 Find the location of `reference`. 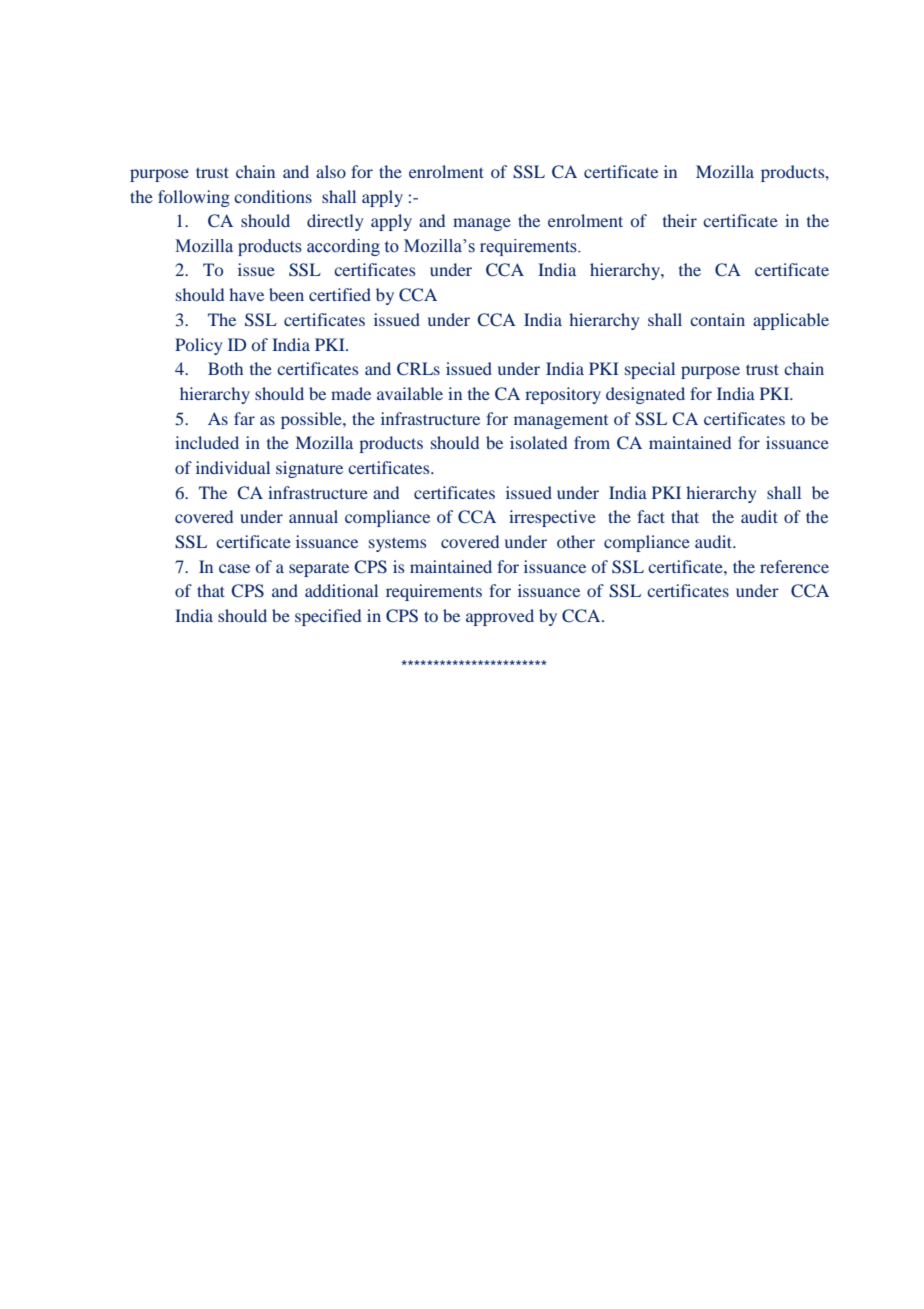

reference is located at coordinates (794, 566).
